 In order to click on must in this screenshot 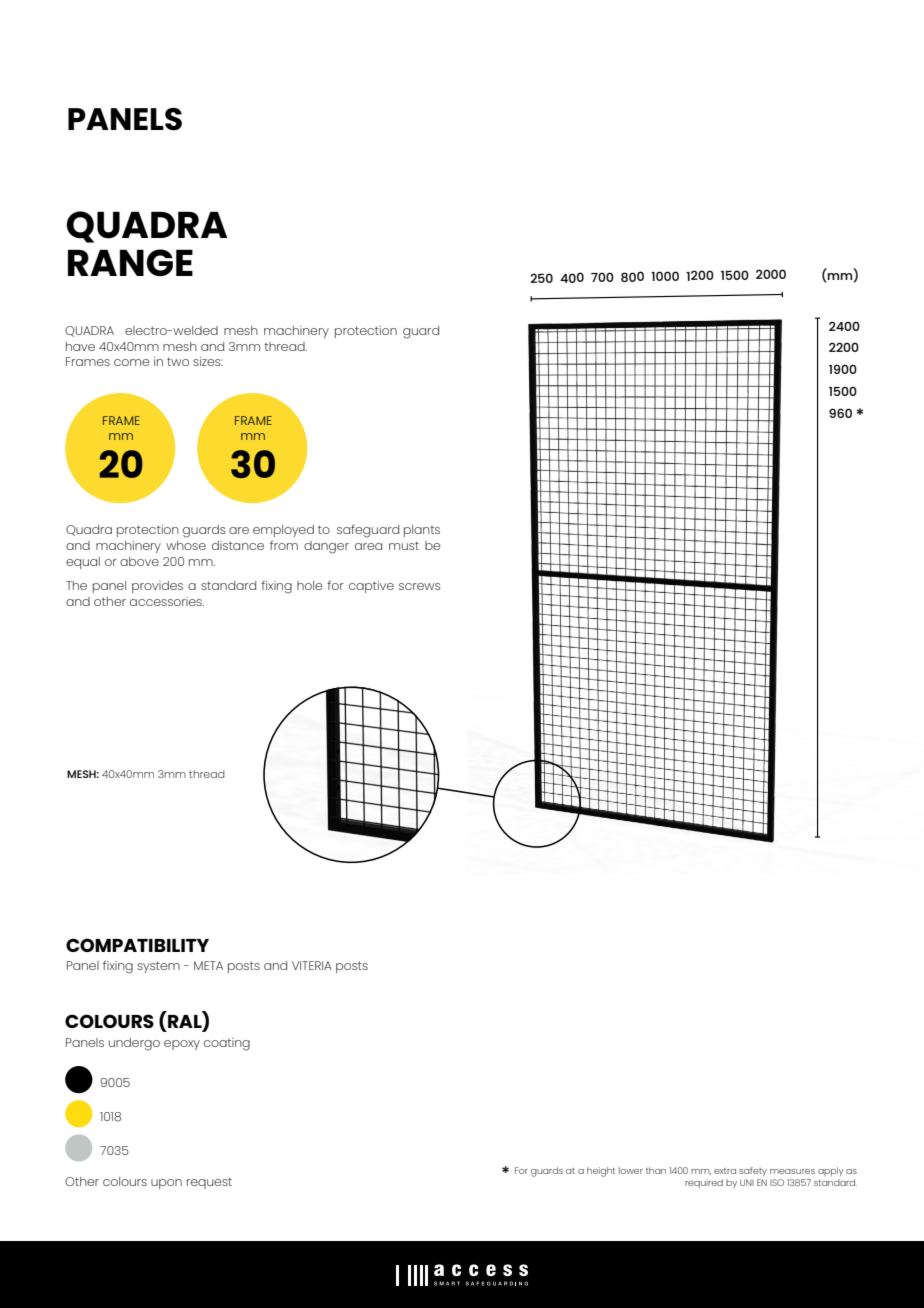, I will do `click(404, 545)`.
